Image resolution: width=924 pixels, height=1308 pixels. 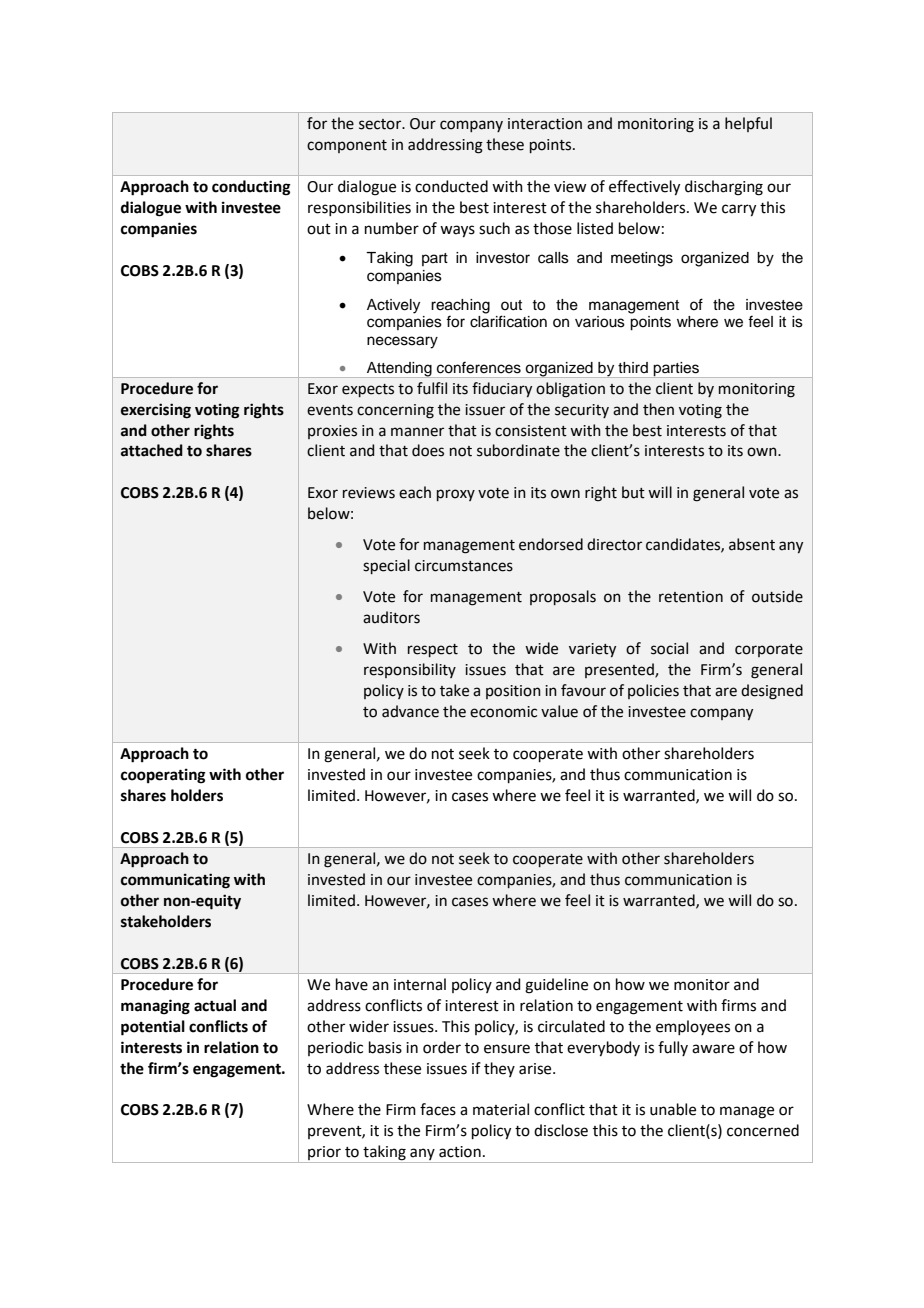 I want to click on discharging, so click(x=724, y=188).
